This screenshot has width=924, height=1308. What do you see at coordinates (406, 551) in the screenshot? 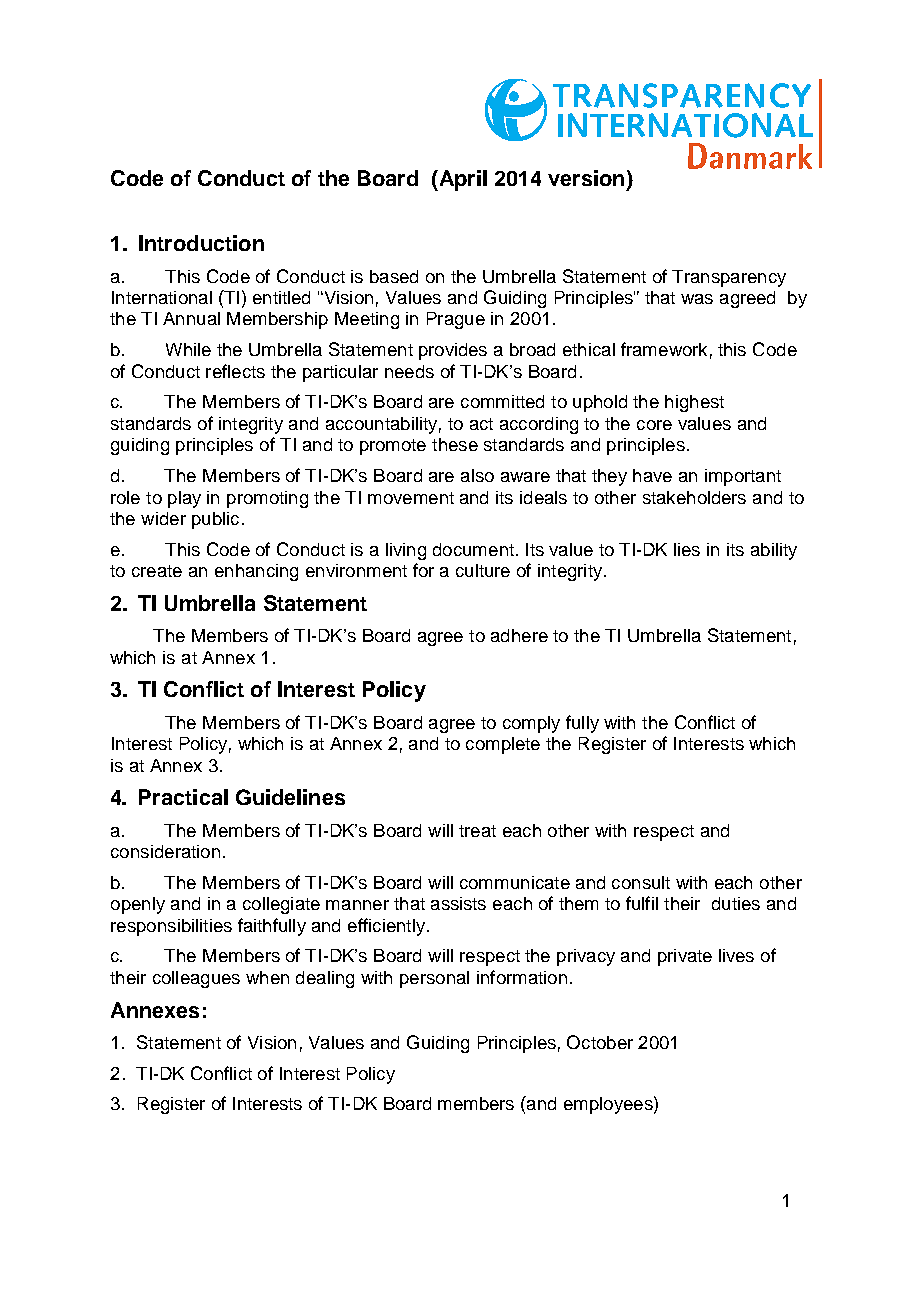
I see `living` at bounding box center [406, 551].
